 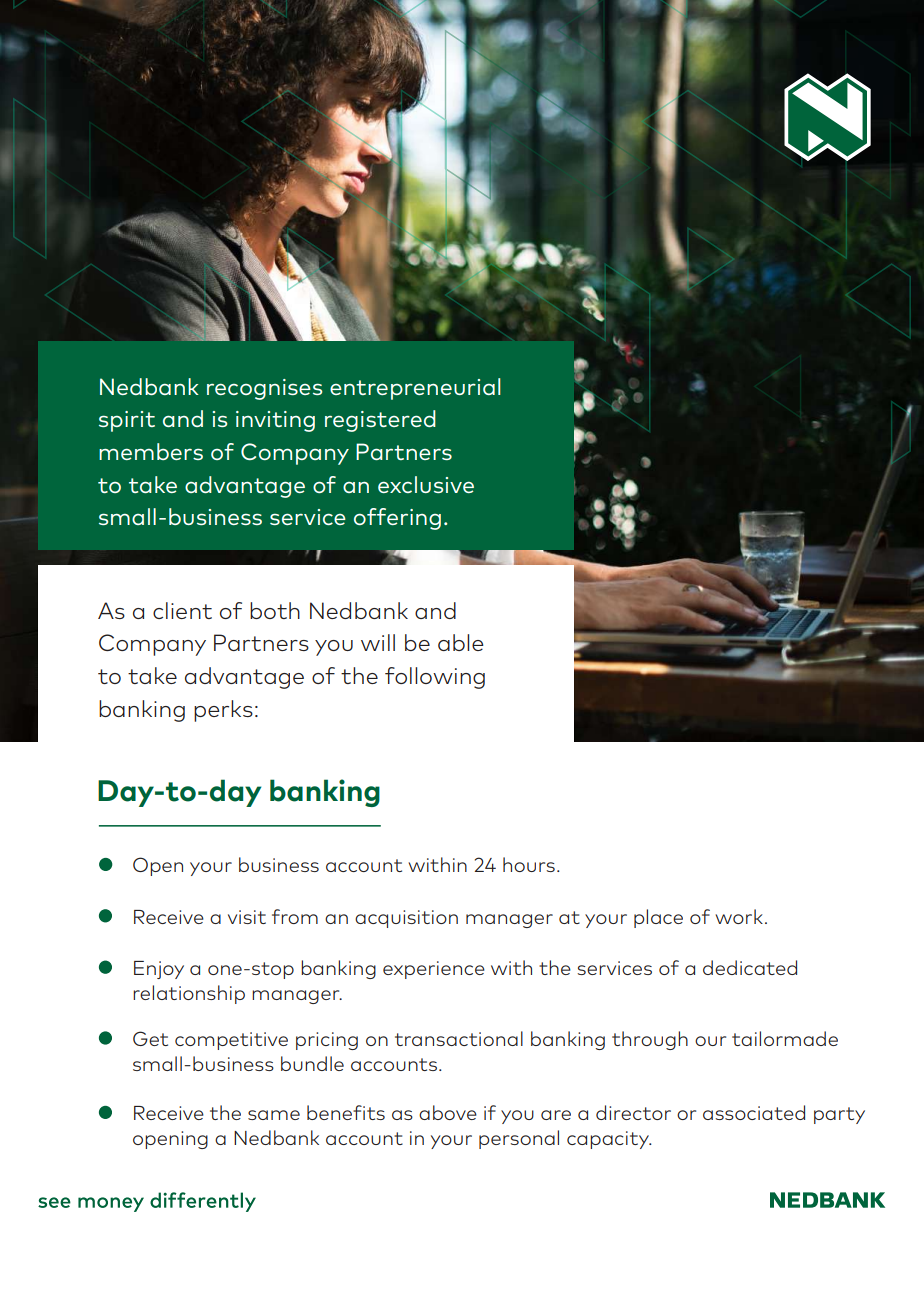 What do you see at coordinates (274, 1115) in the document?
I see `same` at bounding box center [274, 1115].
